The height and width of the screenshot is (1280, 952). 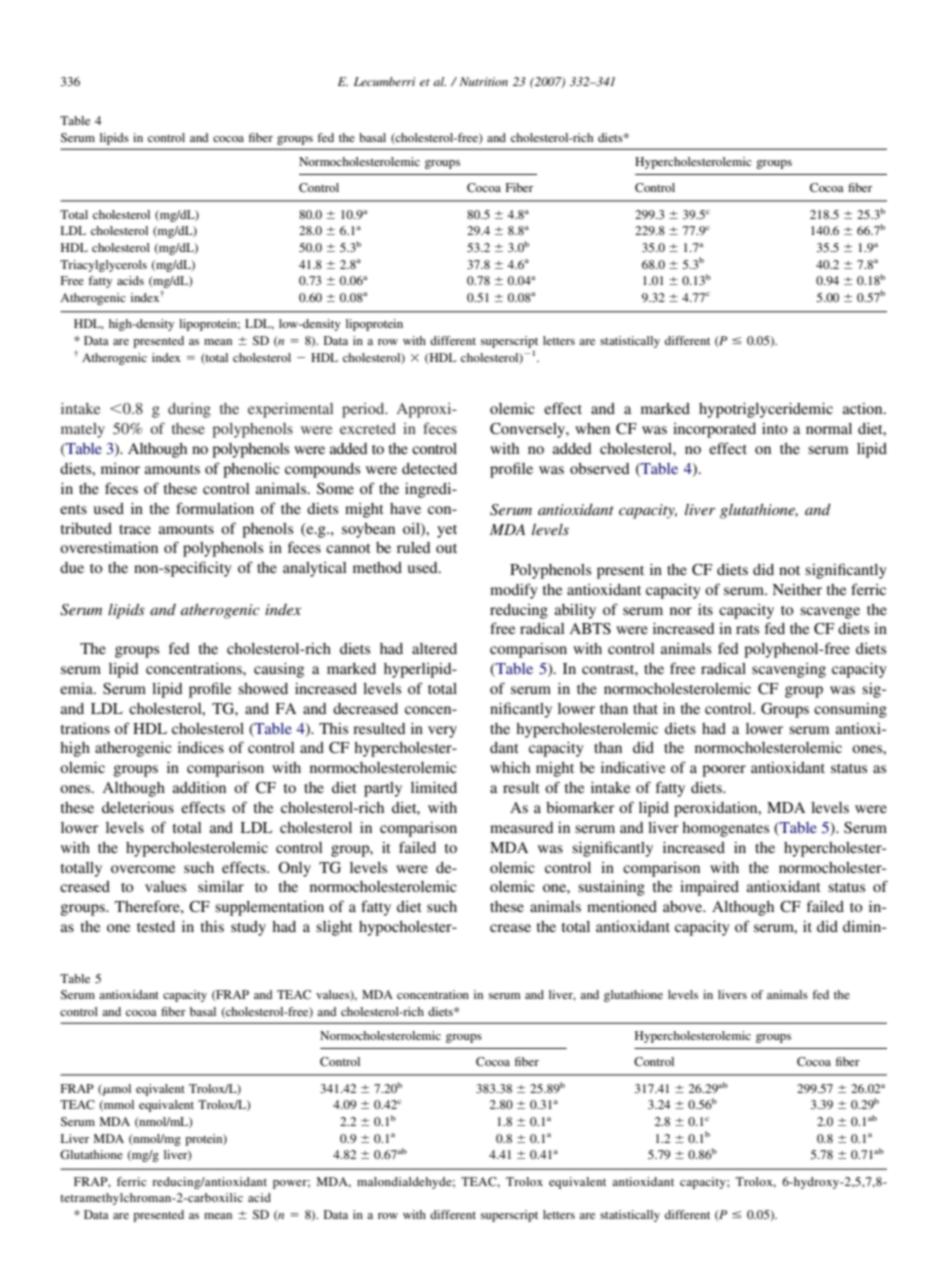 What do you see at coordinates (709, 888) in the screenshot?
I see `impaired` at bounding box center [709, 888].
